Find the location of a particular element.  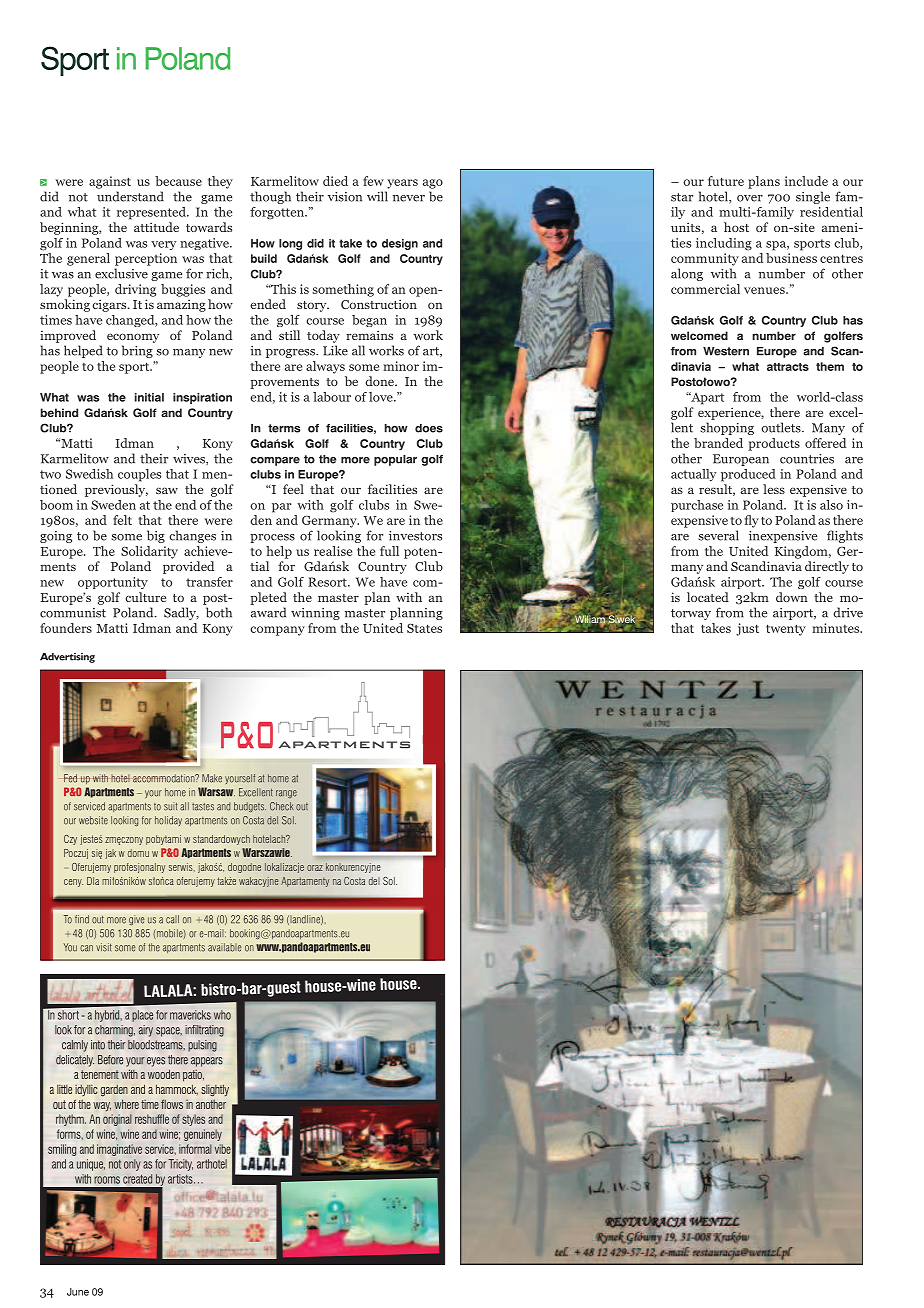

over is located at coordinates (750, 198).
